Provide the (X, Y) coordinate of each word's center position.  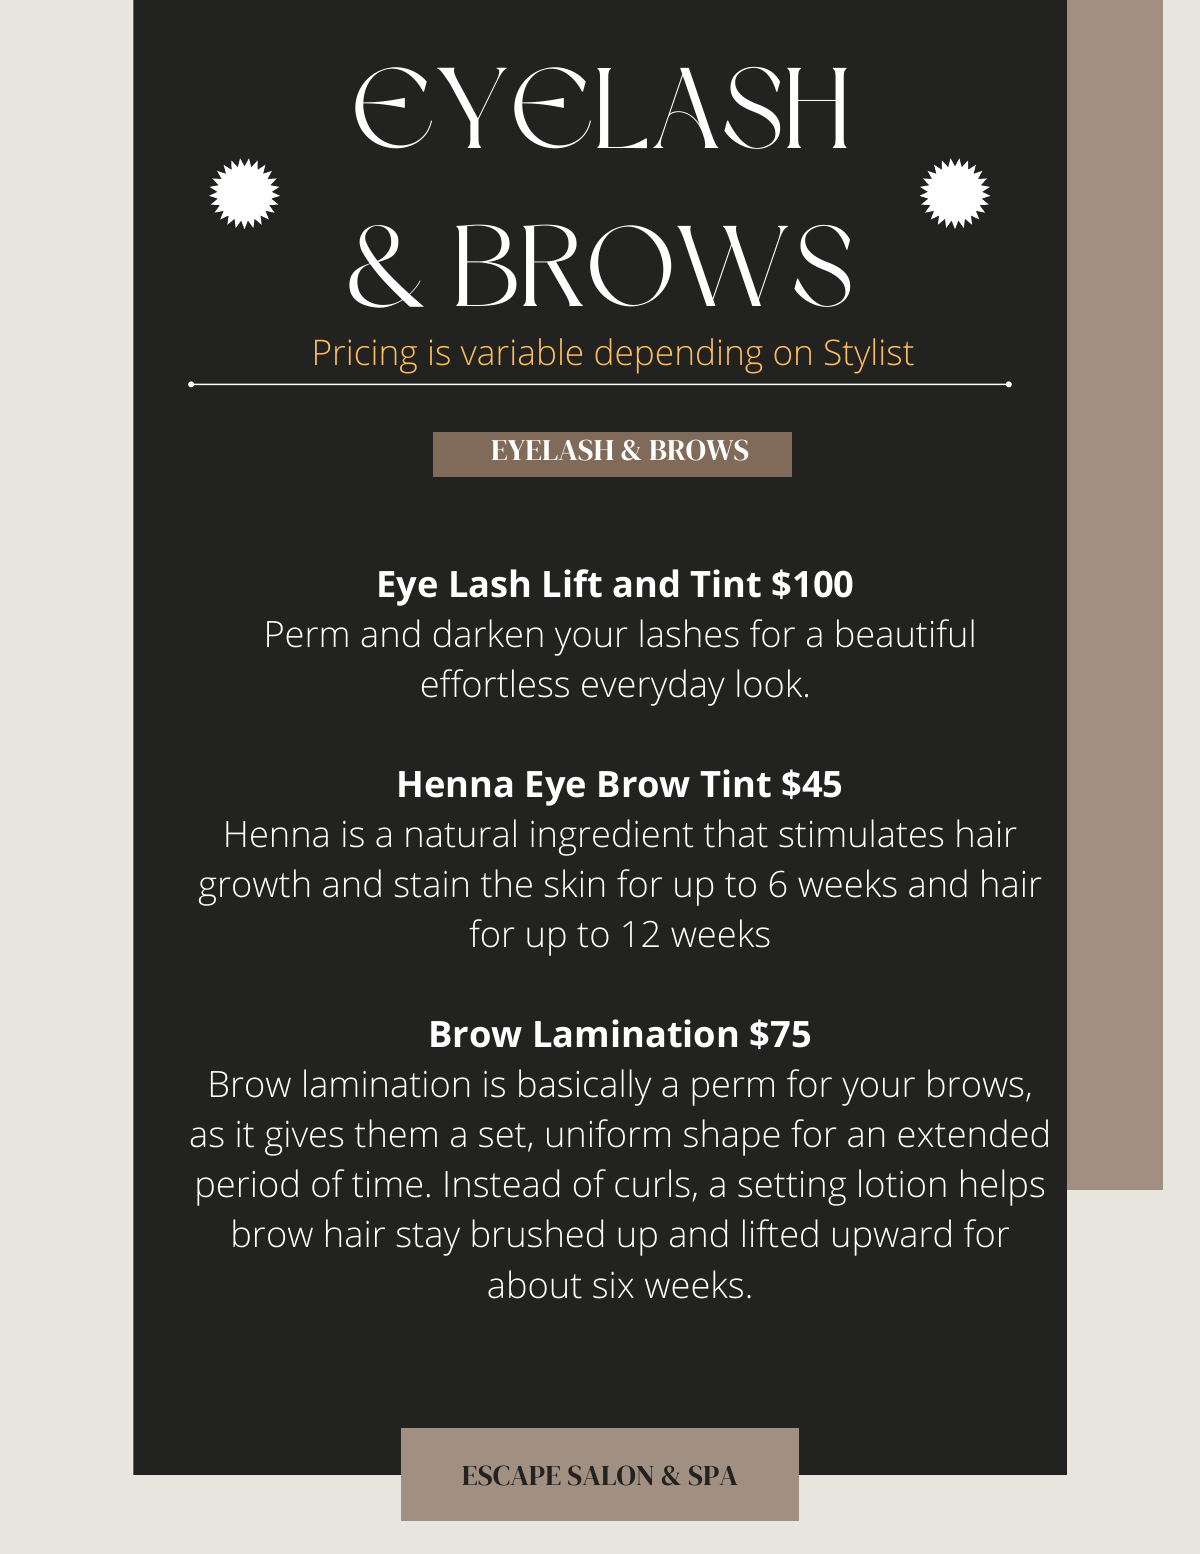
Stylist (869, 356)
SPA (713, 1475)
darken (488, 633)
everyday (653, 687)
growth (254, 887)
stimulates (861, 833)
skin (574, 883)
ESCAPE (511, 1475)
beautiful (905, 633)
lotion (902, 1183)
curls (652, 1183)
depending (679, 356)
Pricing (366, 356)
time (387, 1184)
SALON (610, 1475)
